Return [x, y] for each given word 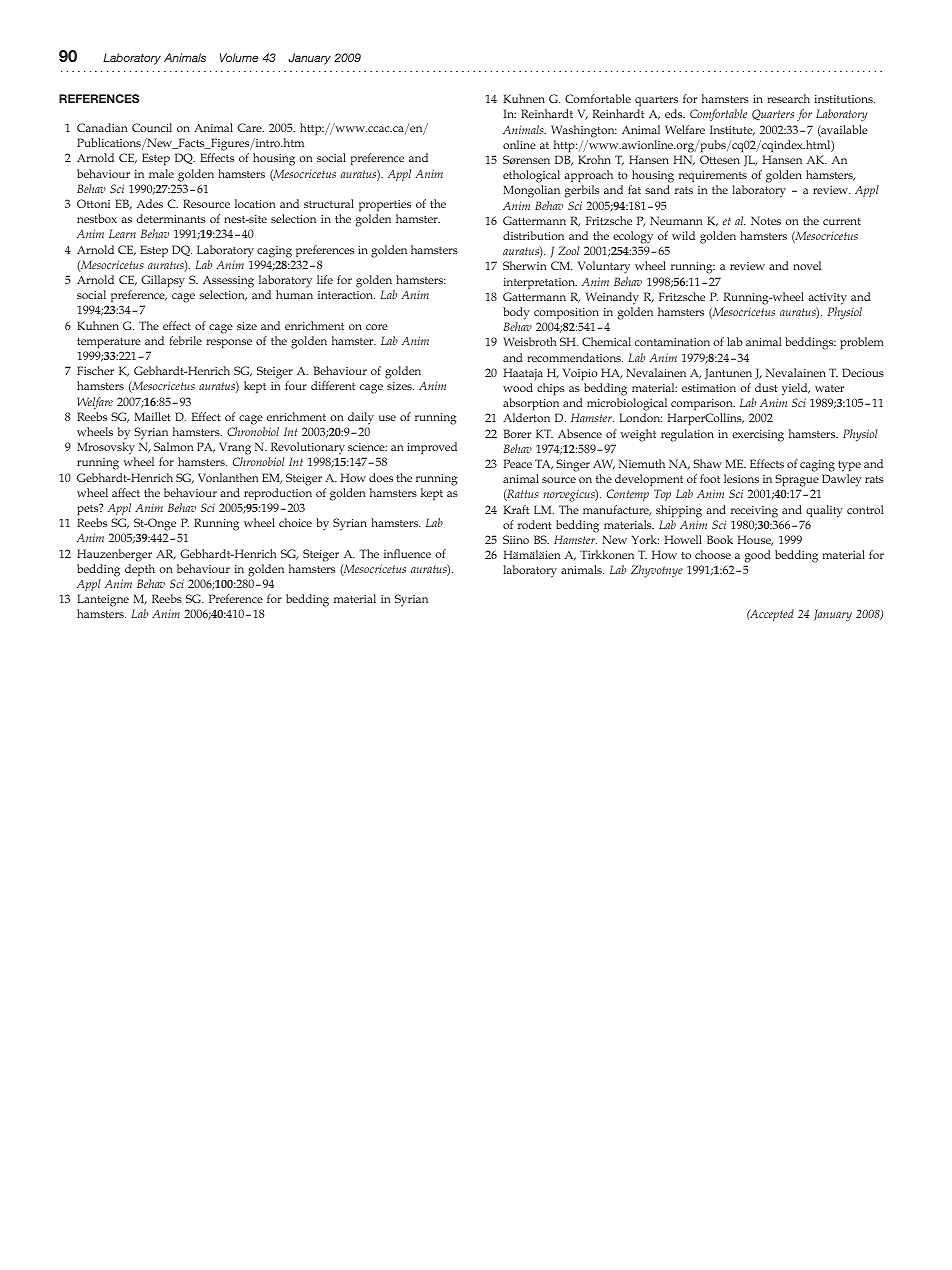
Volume [239, 57]
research [788, 98]
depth [140, 570]
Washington [584, 131]
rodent [535, 524]
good [757, 558]
